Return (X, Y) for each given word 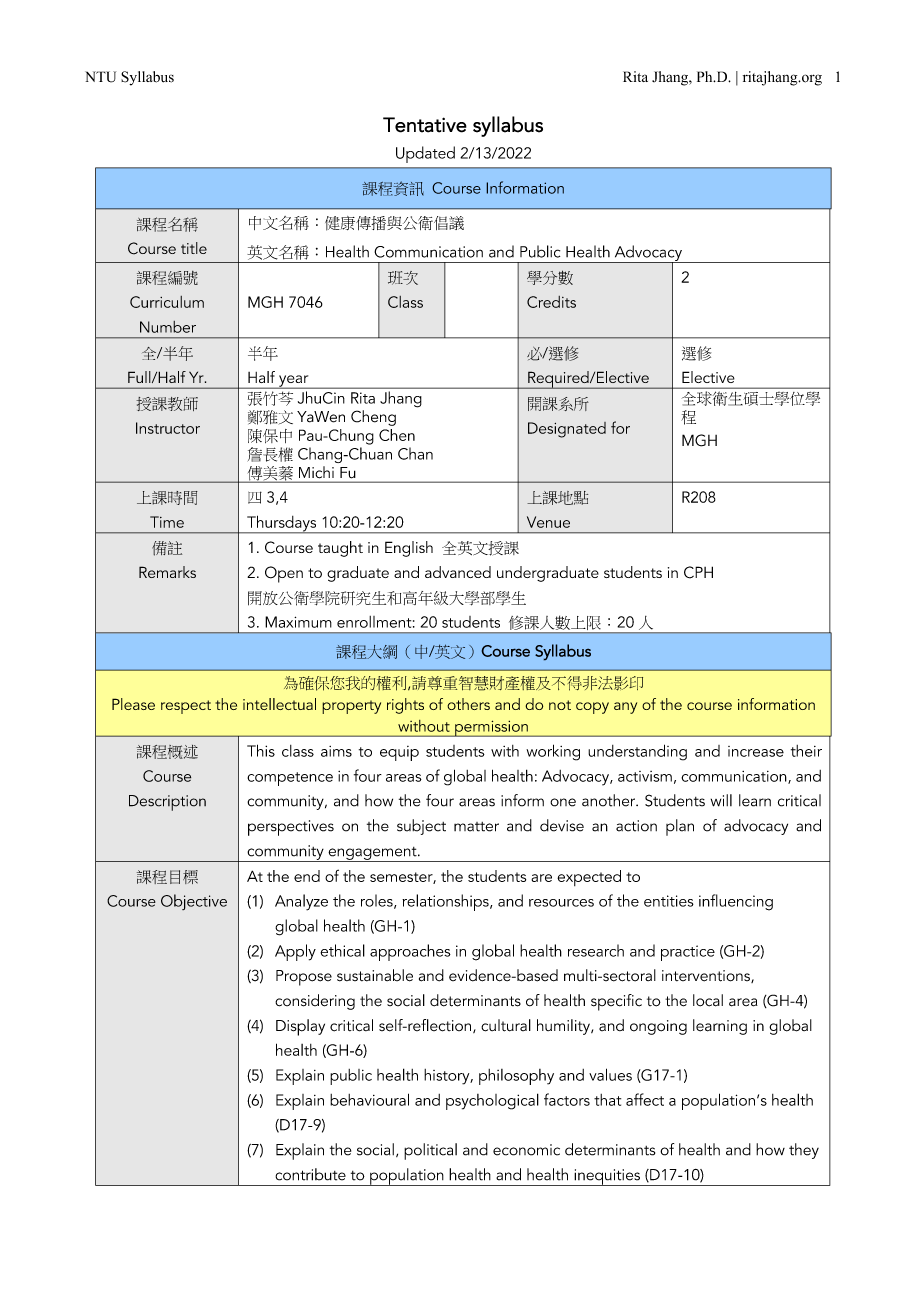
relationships (446, 902)
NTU (100, 77)
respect (186, 707)
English (409, 549)
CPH (698, 572)
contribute (310, 1174)
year (294, 382)
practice (688, 953)
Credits (551, 302)
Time (167, 522)
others (468, 704)
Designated (567, 430)
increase (756, 751)
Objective (194, 902)
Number (168, 327)
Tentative (425, 125)
